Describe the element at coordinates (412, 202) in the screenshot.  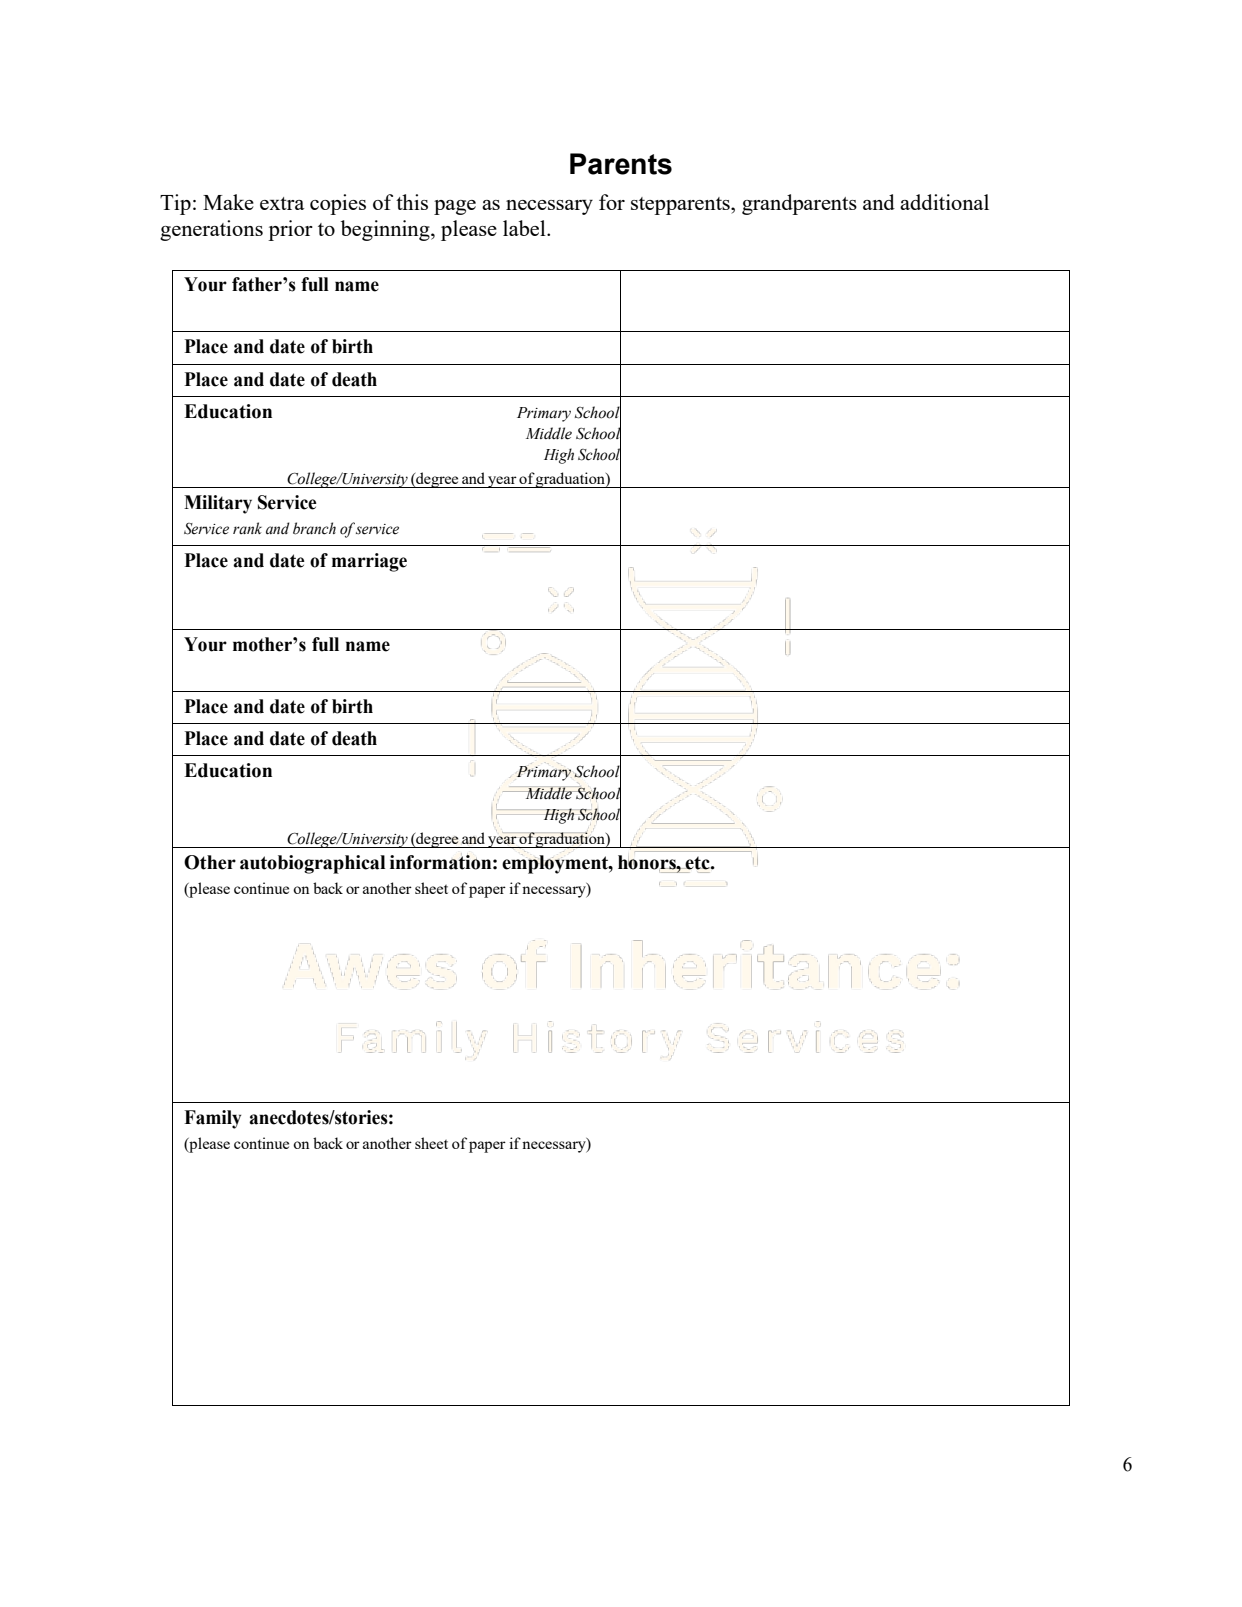
I see `this` at that location.
